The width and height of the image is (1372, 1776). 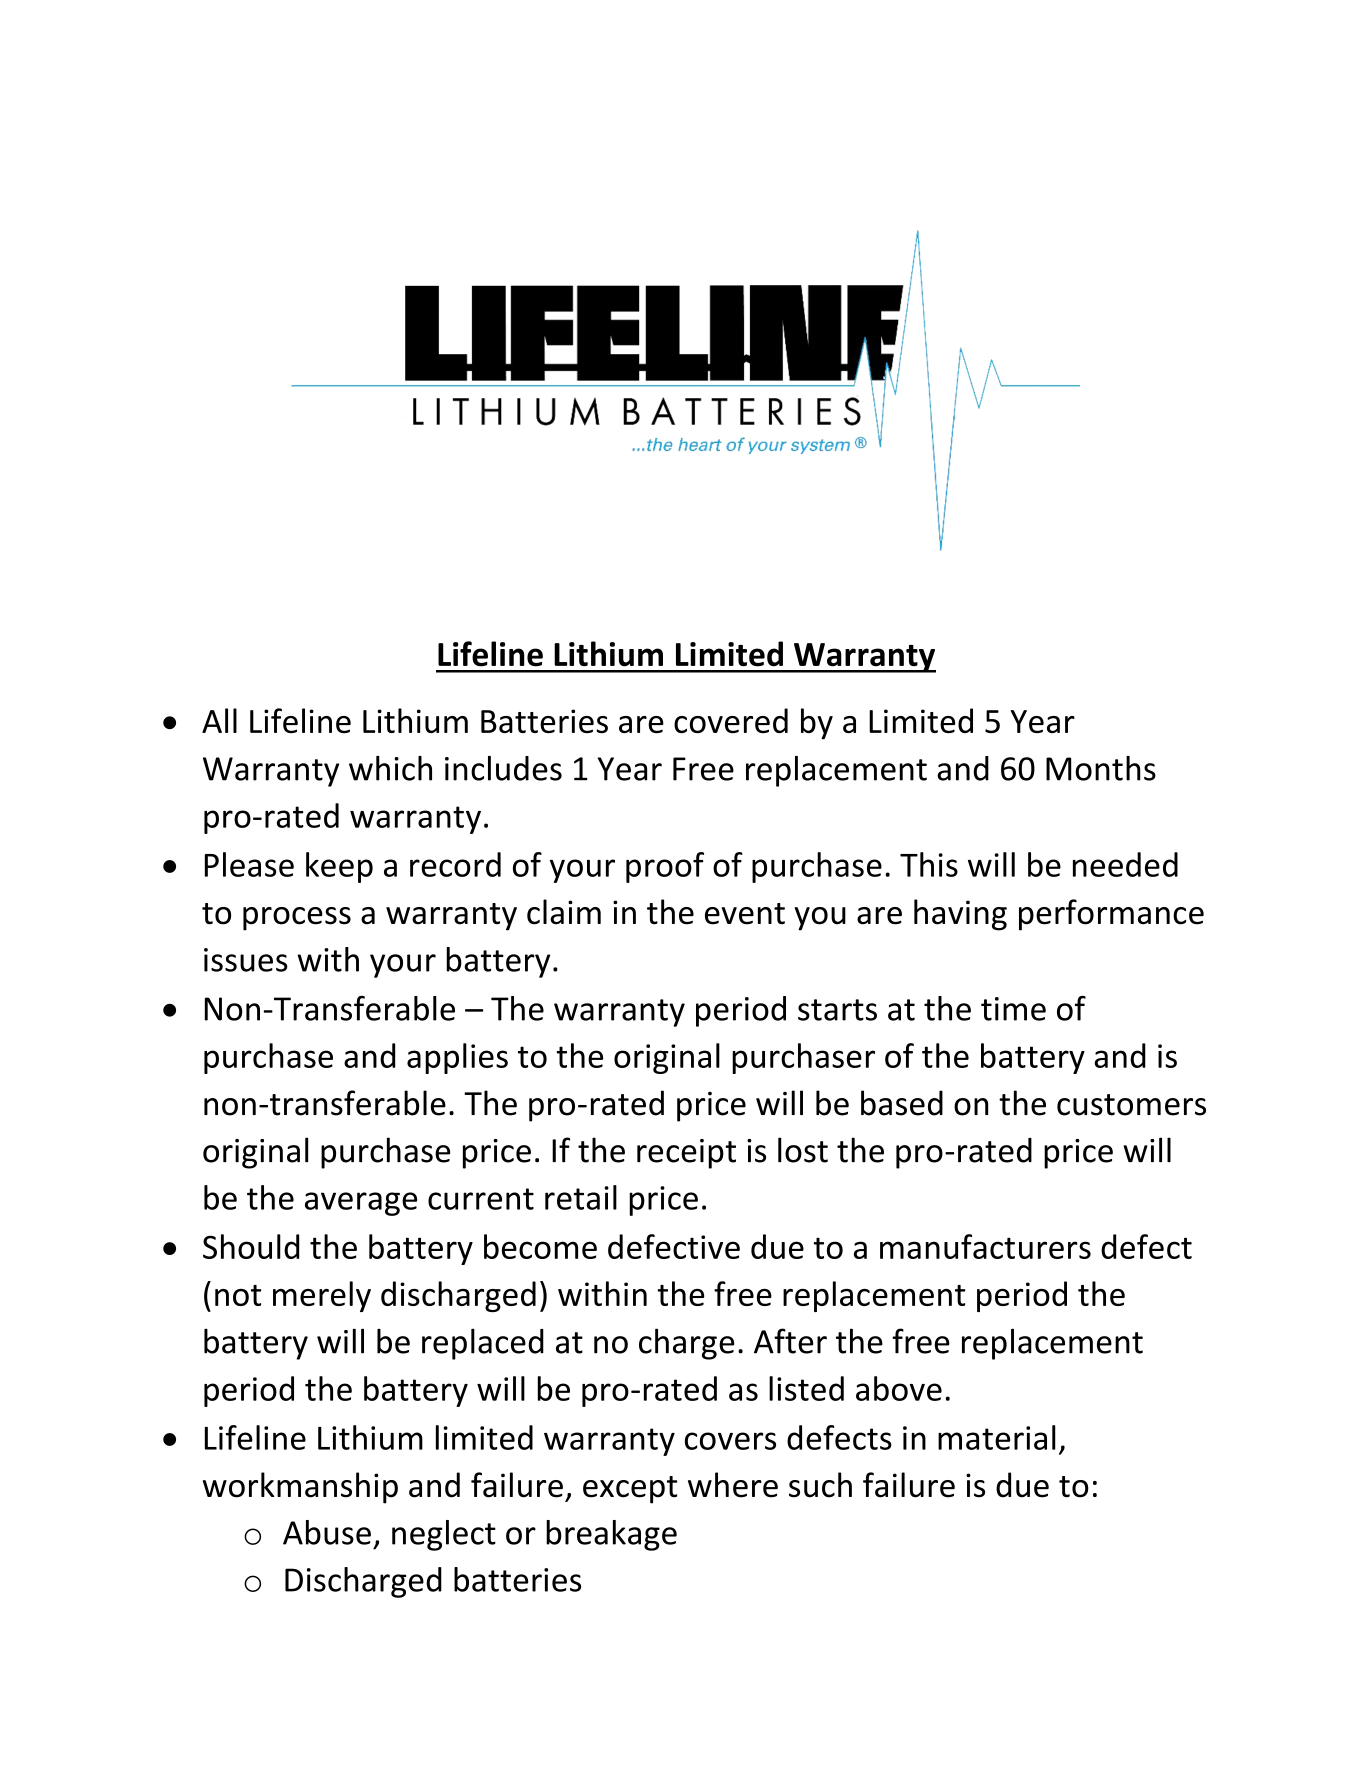 What do you see at coordinates (997, 1437) in the image?
I see `material` at bounding box center [997, 1437].
